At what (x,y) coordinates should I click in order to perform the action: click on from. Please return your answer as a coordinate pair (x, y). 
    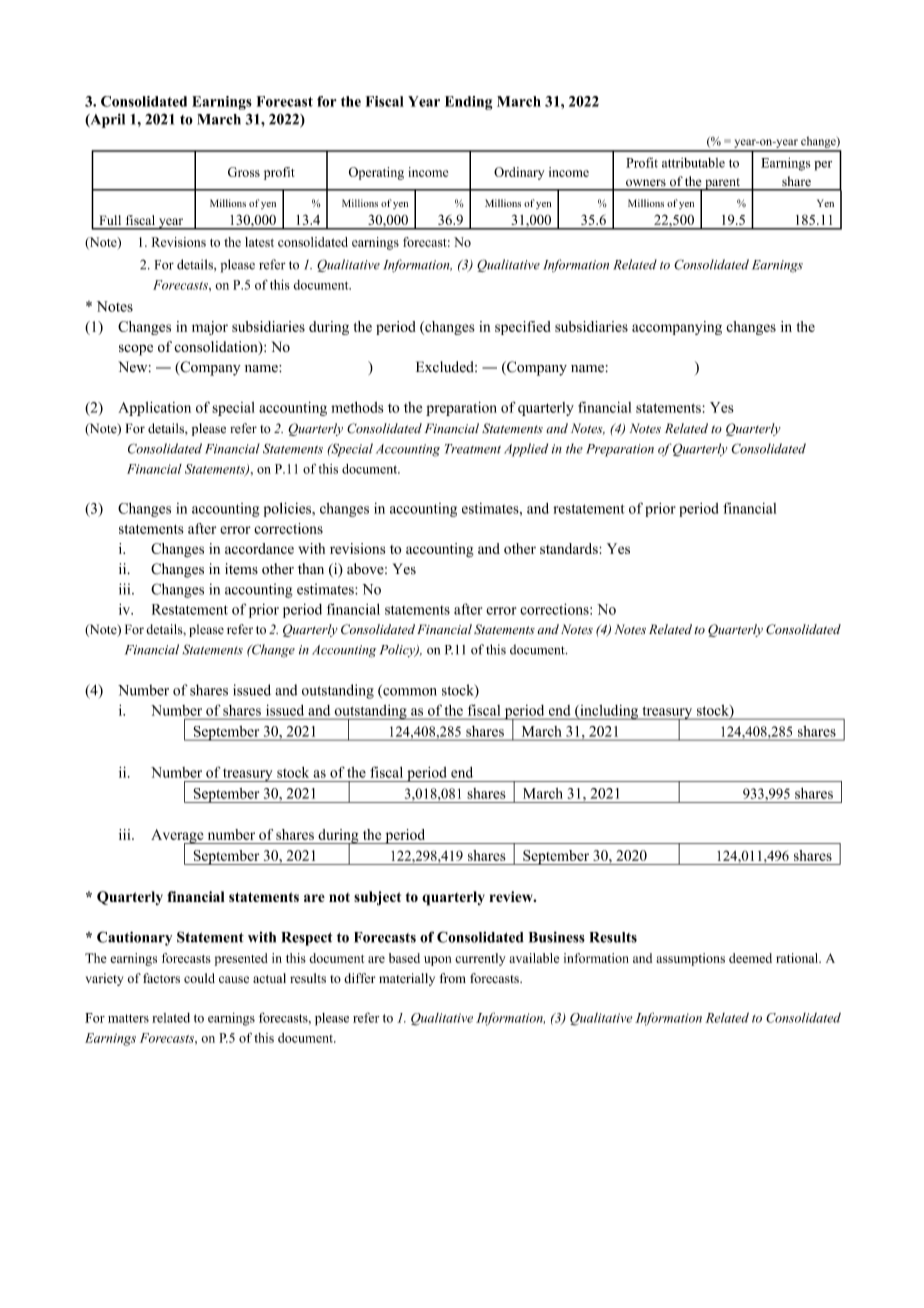
    Looking at the image, I should click on (453, 978).
